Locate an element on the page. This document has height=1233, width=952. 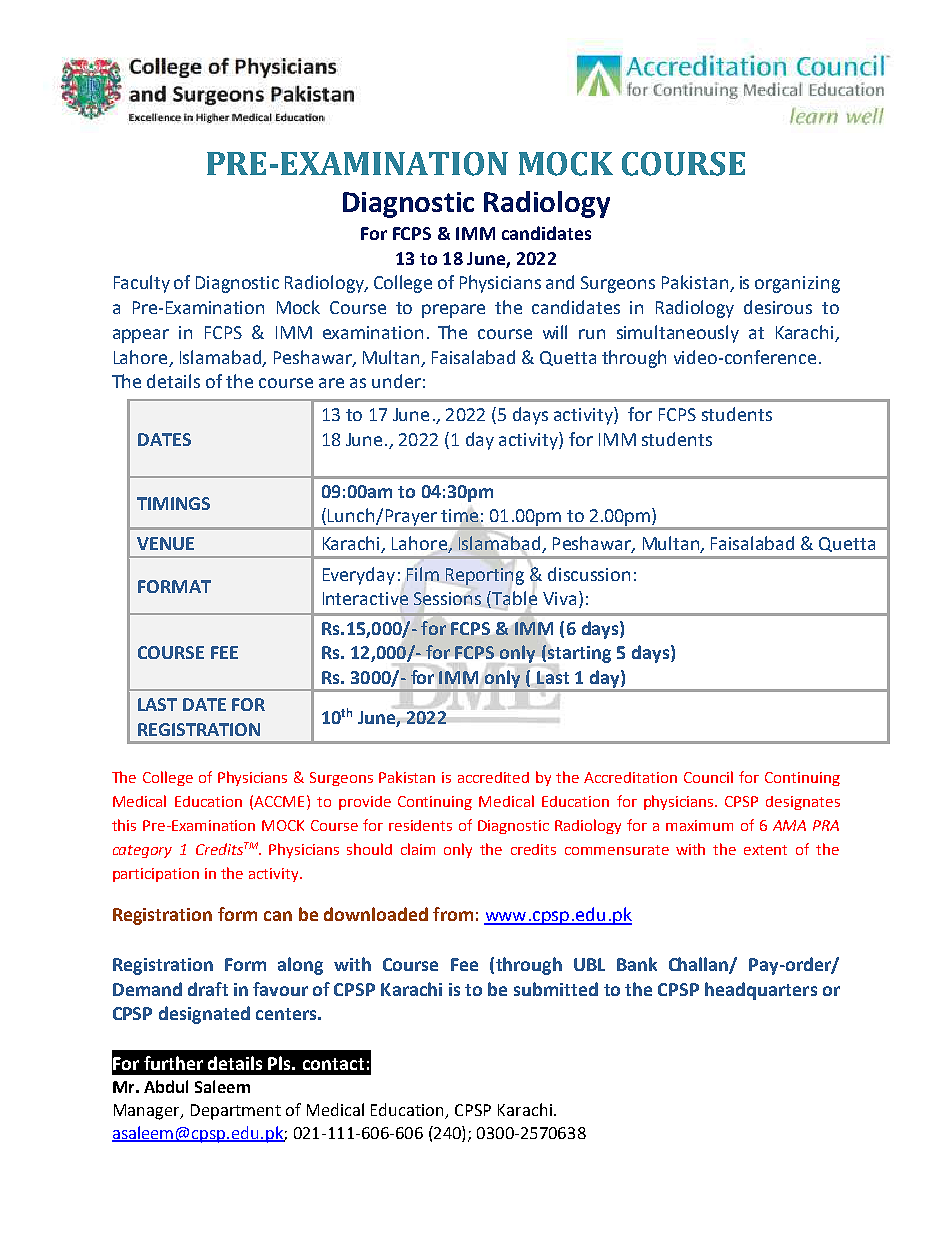
desirous is located at coordinates (778, 307).
